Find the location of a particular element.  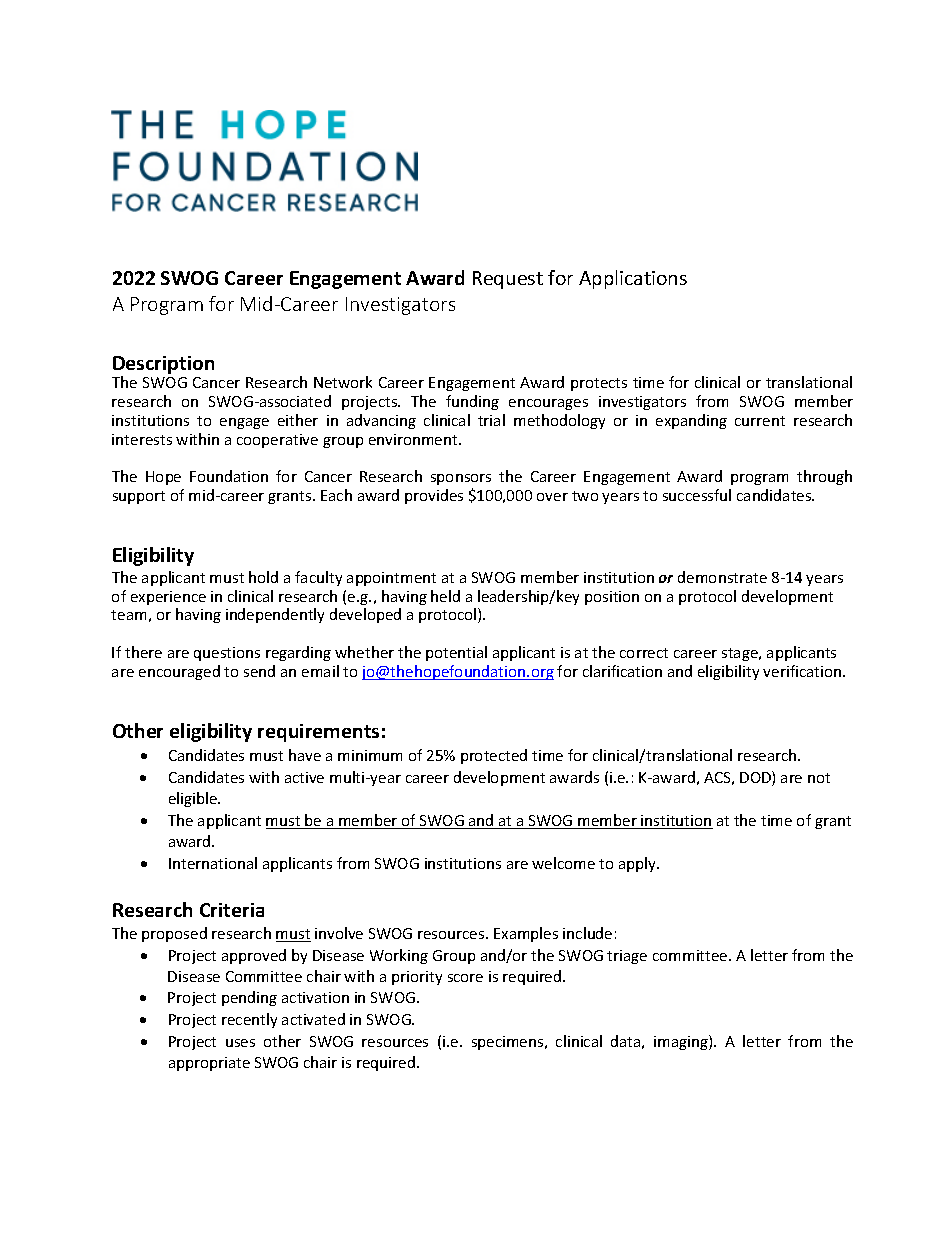

successful is located at coordinates (697, 495).
